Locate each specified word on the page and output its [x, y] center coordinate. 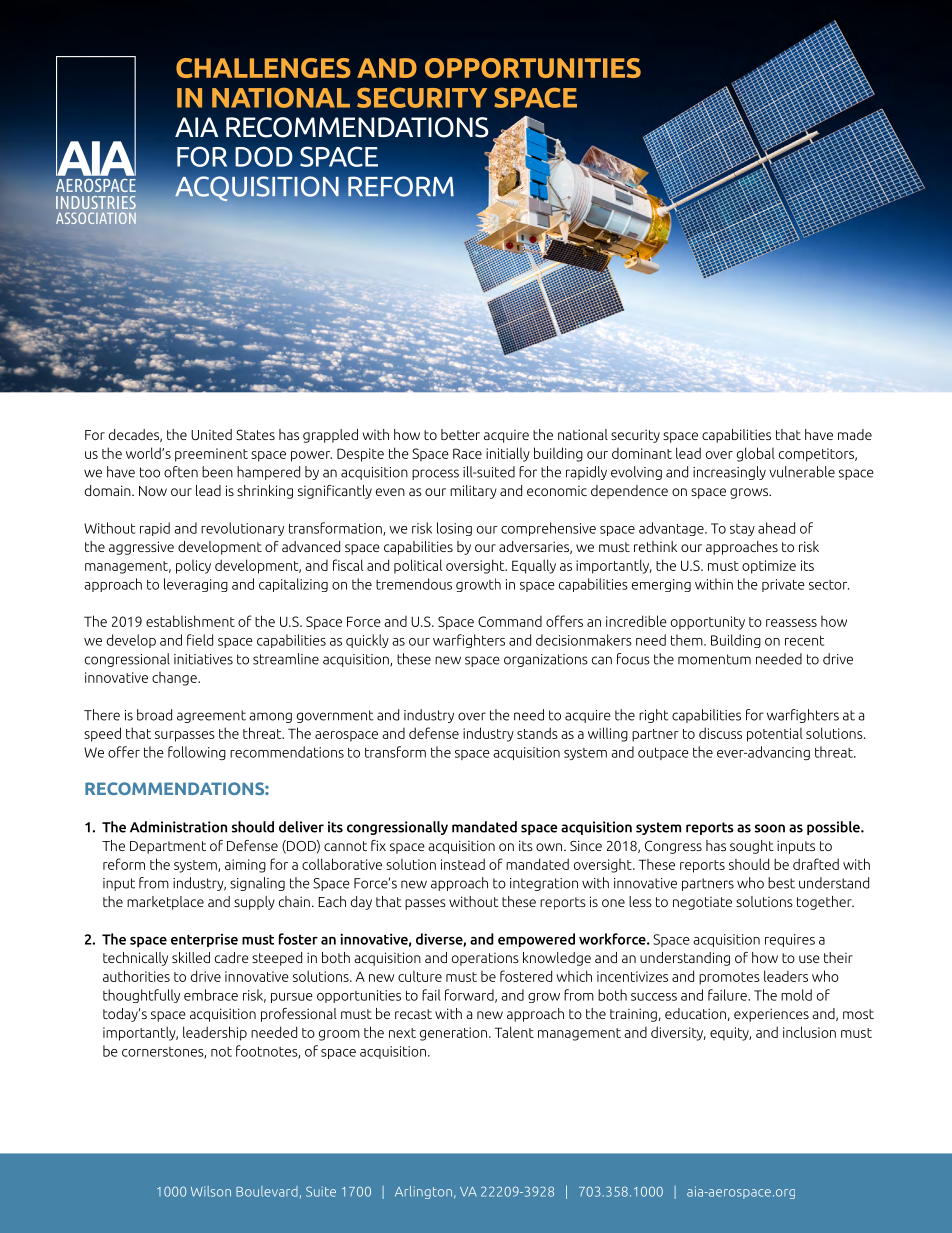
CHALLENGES [263, 68]
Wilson [211, 1191]
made [855, 434]
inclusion [809, 1032]
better [460, 434]
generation [453, 1034]
